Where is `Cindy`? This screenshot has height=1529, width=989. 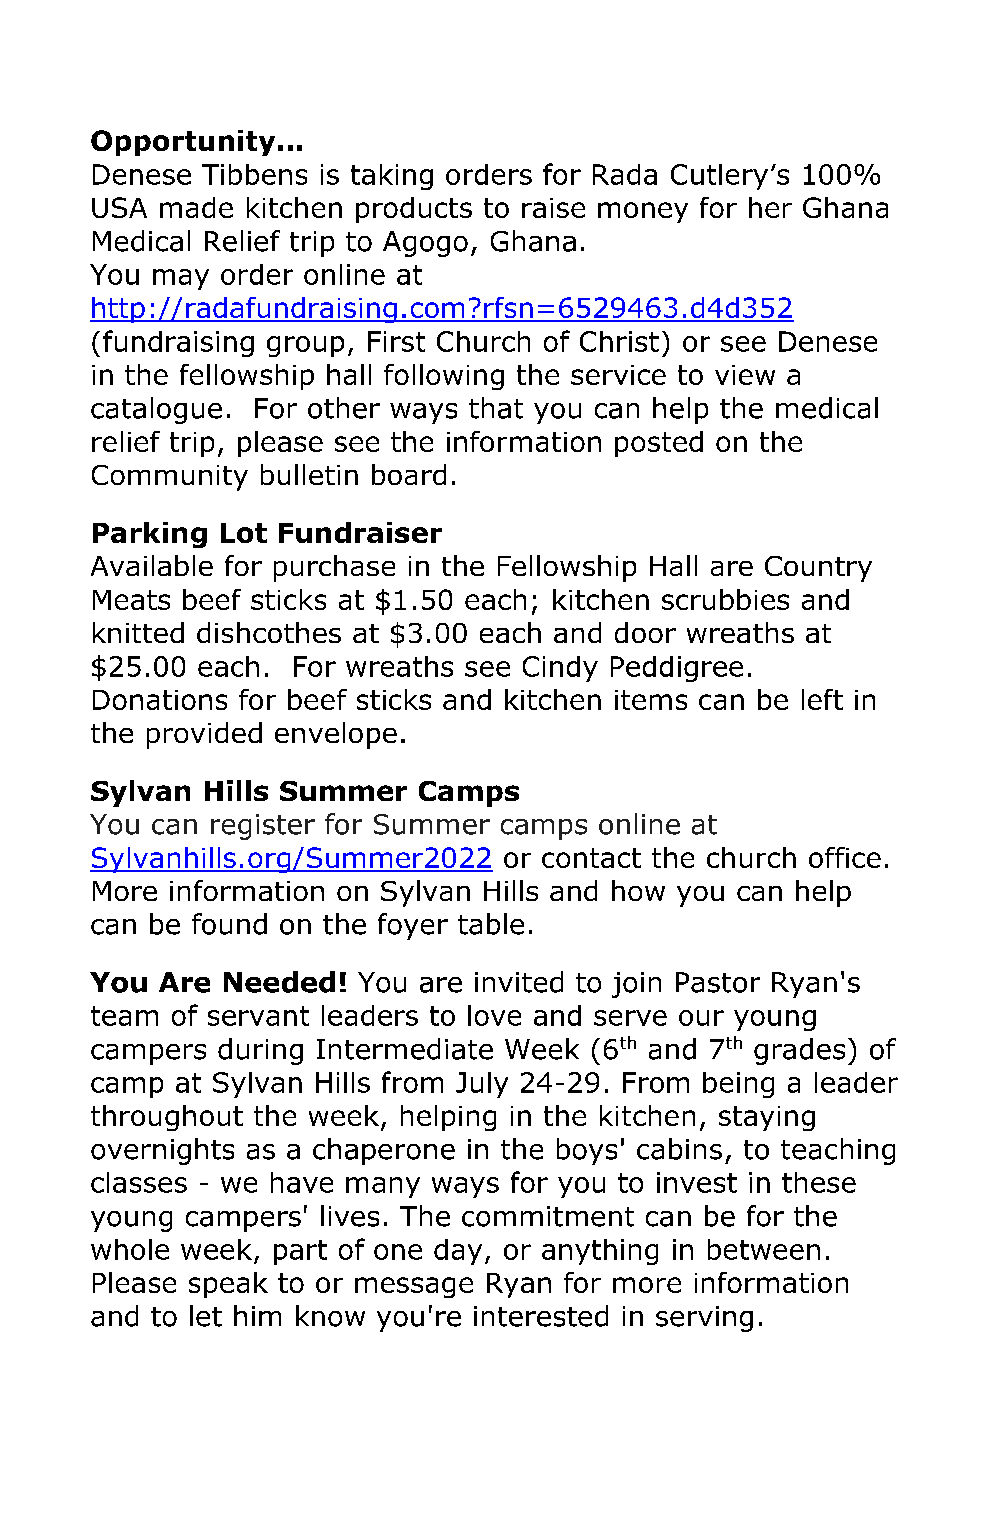
Cindy is located at coordinates (560, 669).
